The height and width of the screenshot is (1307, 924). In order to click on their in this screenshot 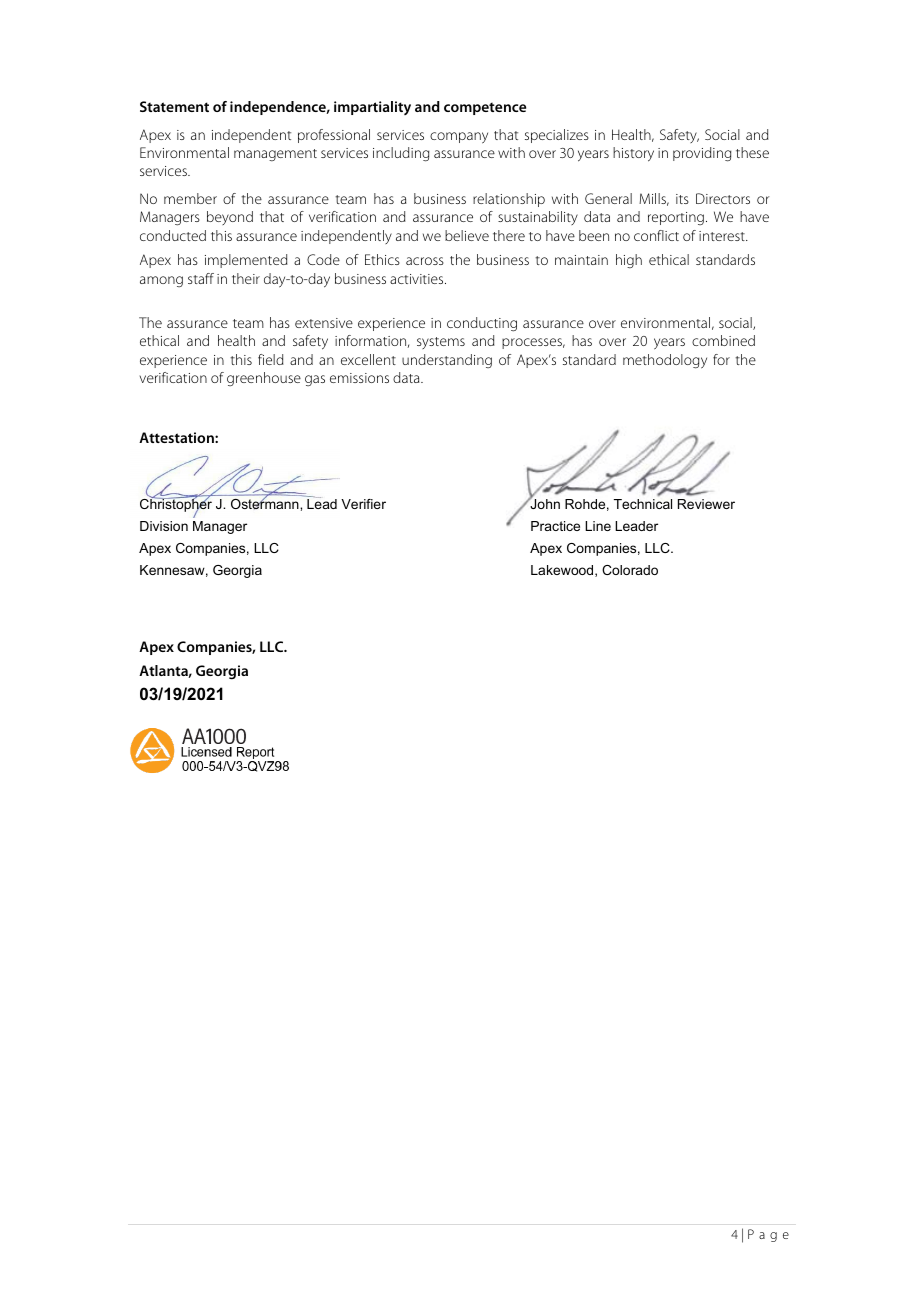, I will do `click(246, 278)`.
